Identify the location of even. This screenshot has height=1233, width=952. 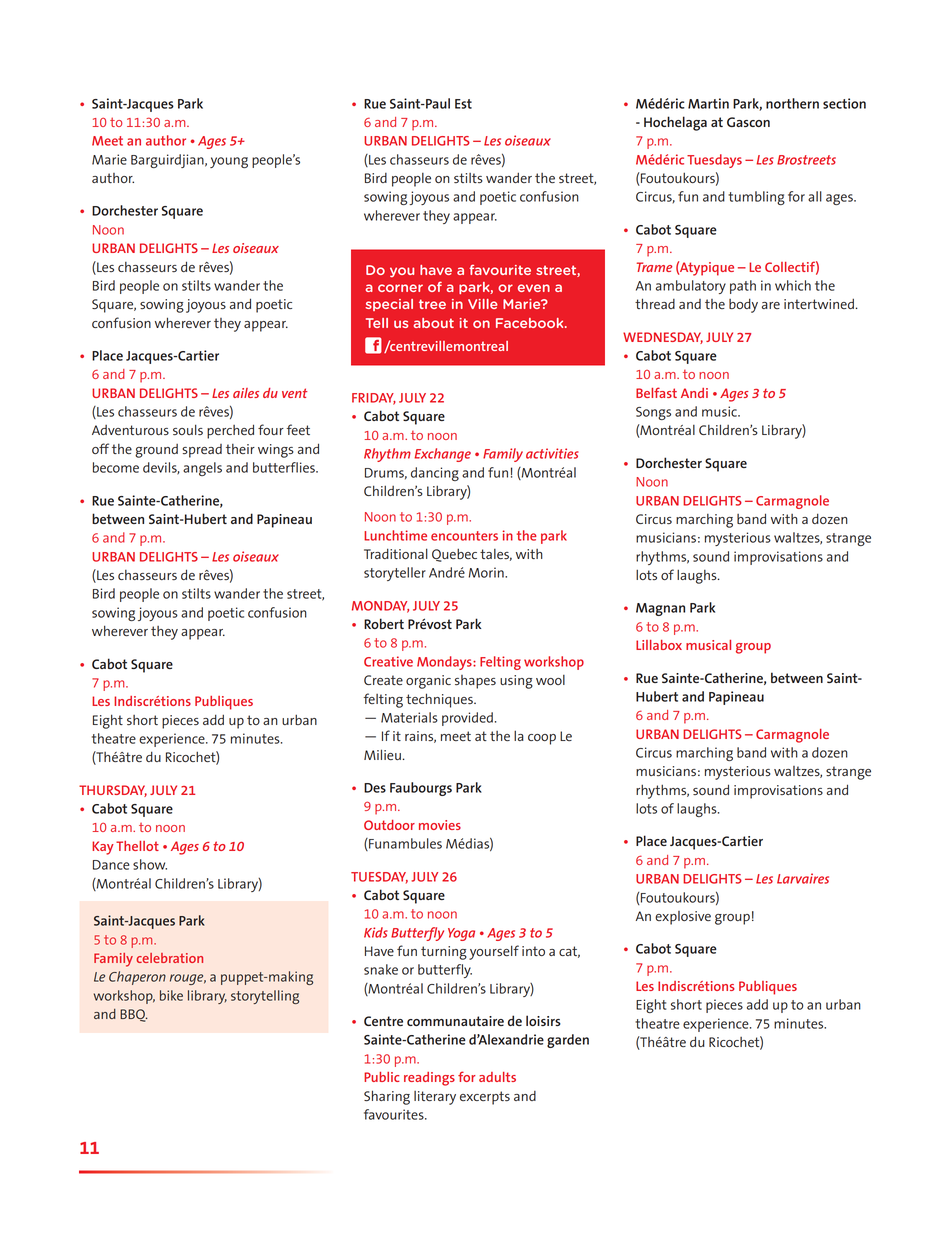
(534, 288).
